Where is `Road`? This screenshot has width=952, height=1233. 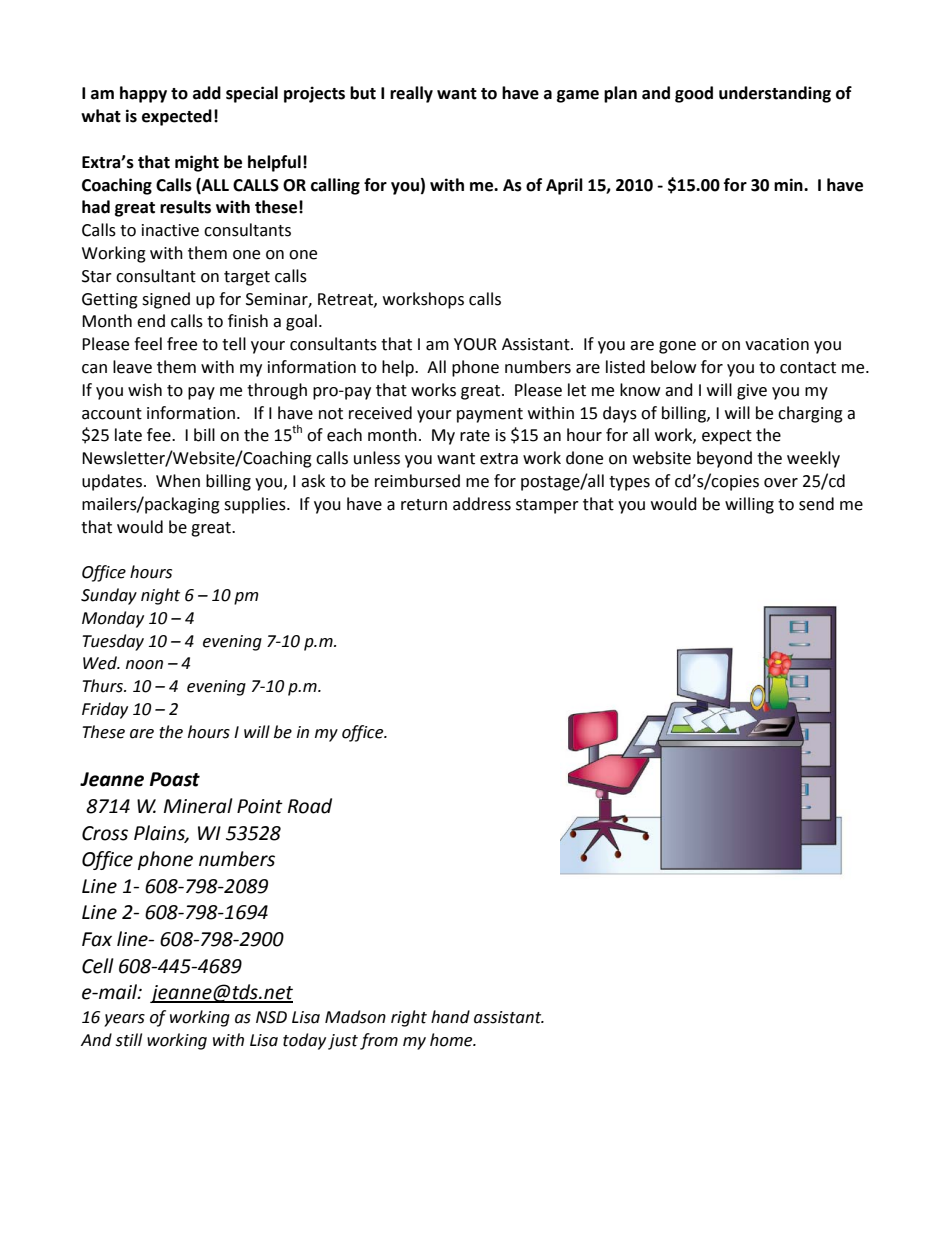
Road is located at coordinates (310, 806).
